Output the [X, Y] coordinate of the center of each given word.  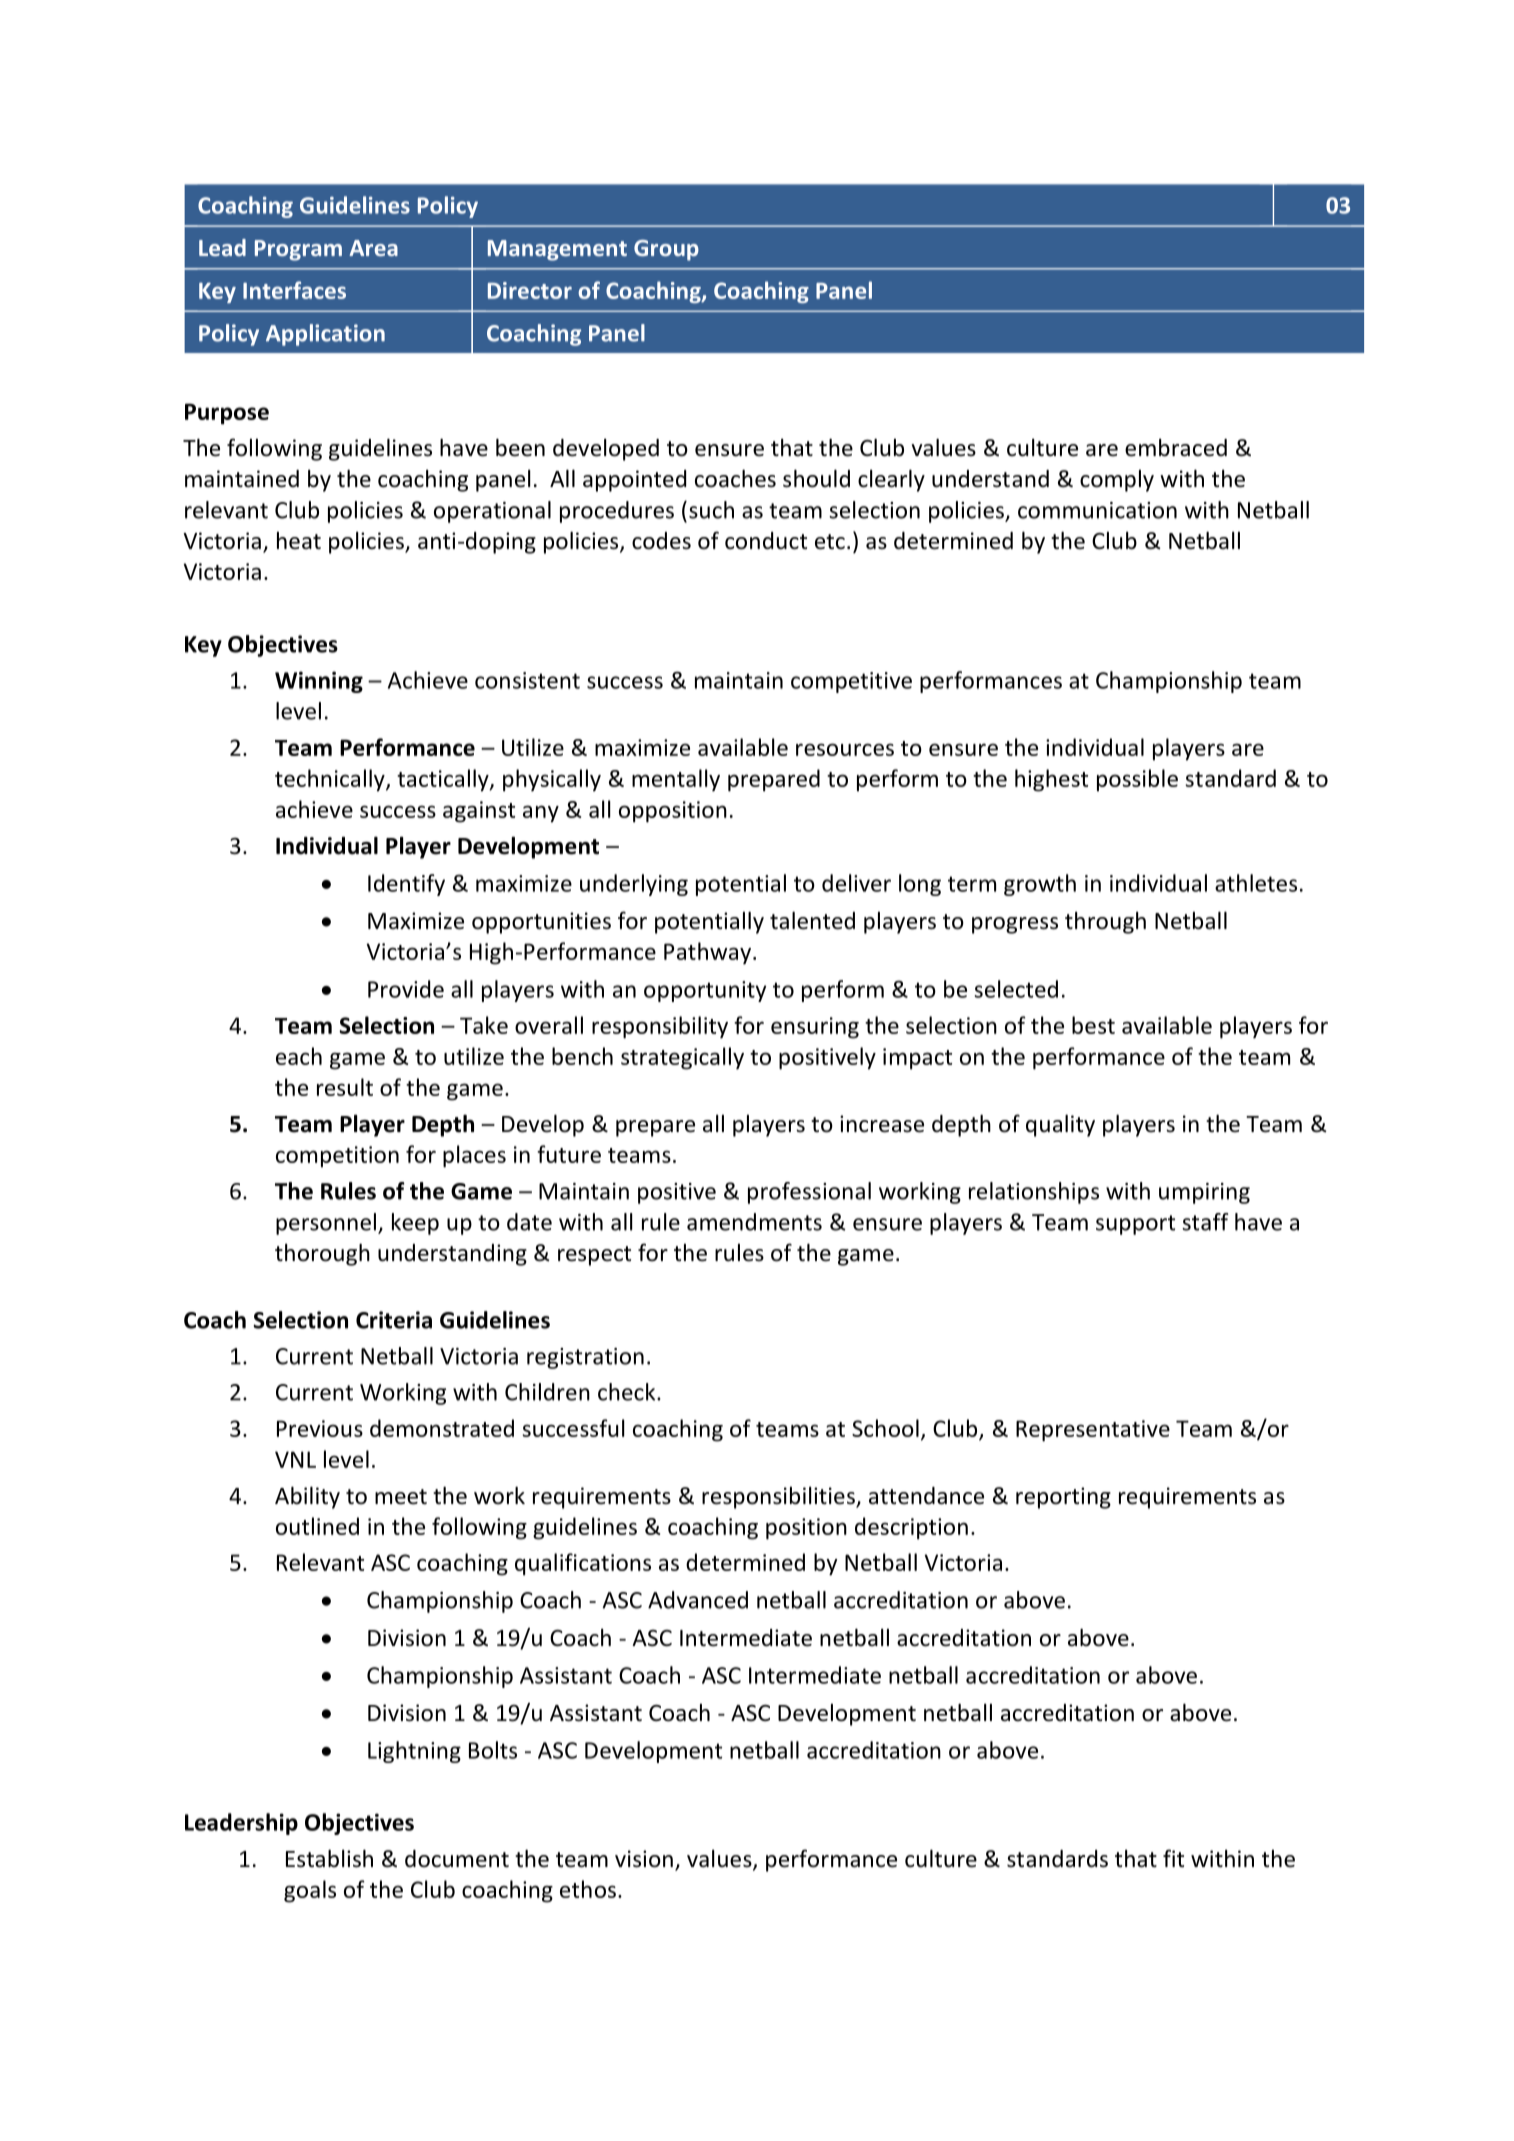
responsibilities [779, 1497]
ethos [588, 1889]
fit [1173, 1858]
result [345, 1087]
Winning [319, 682]
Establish [329, 1858]
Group [666, 250]
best [1093, 1025]
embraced [1176, 447]
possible [1137, 780]
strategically [682, 1058]
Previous [320, 1428]
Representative [1093, 1431]
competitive [851, 682]
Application [325, 335]
